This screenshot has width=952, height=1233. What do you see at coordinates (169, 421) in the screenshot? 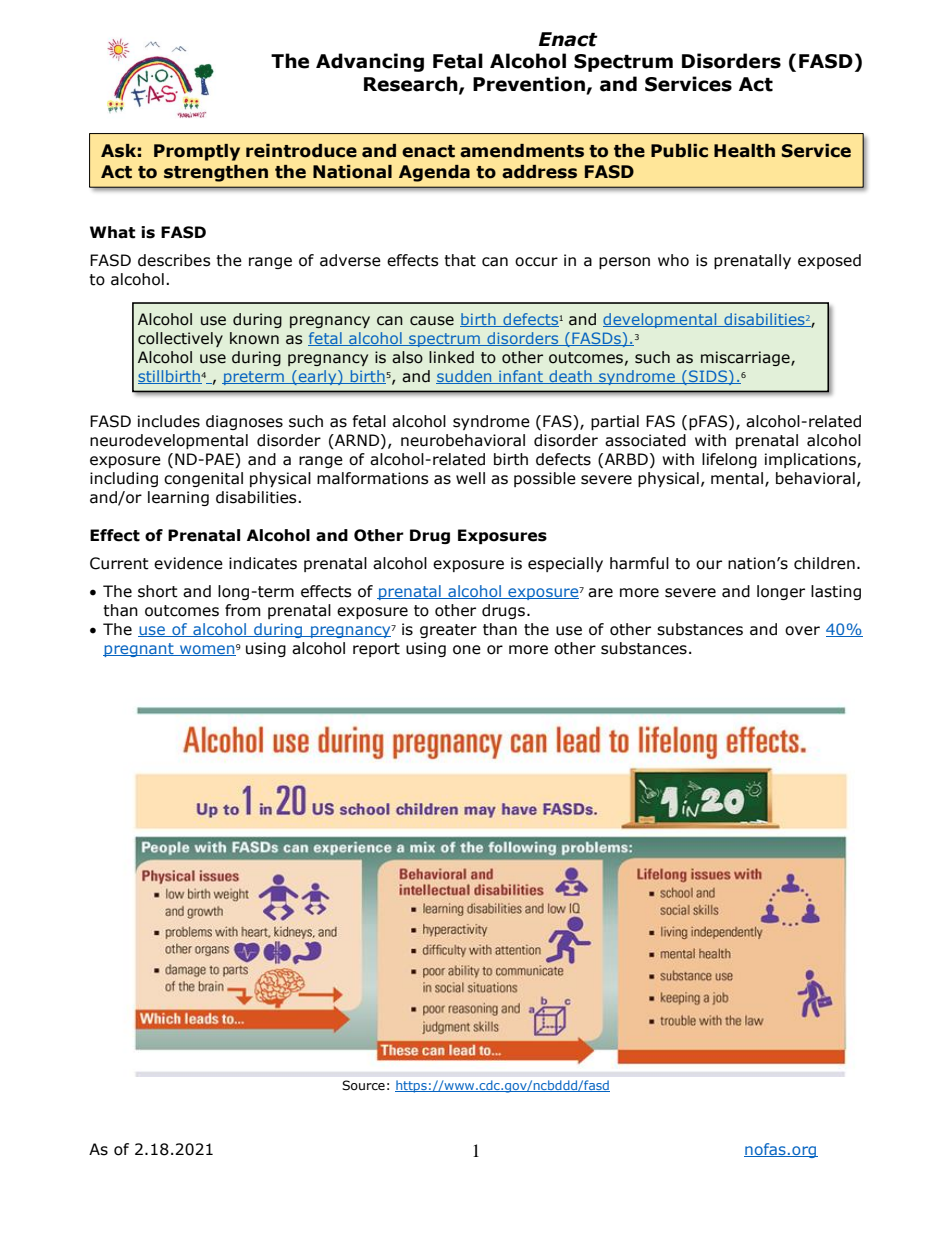
I see `includes` at bounding box center [169, 421].
